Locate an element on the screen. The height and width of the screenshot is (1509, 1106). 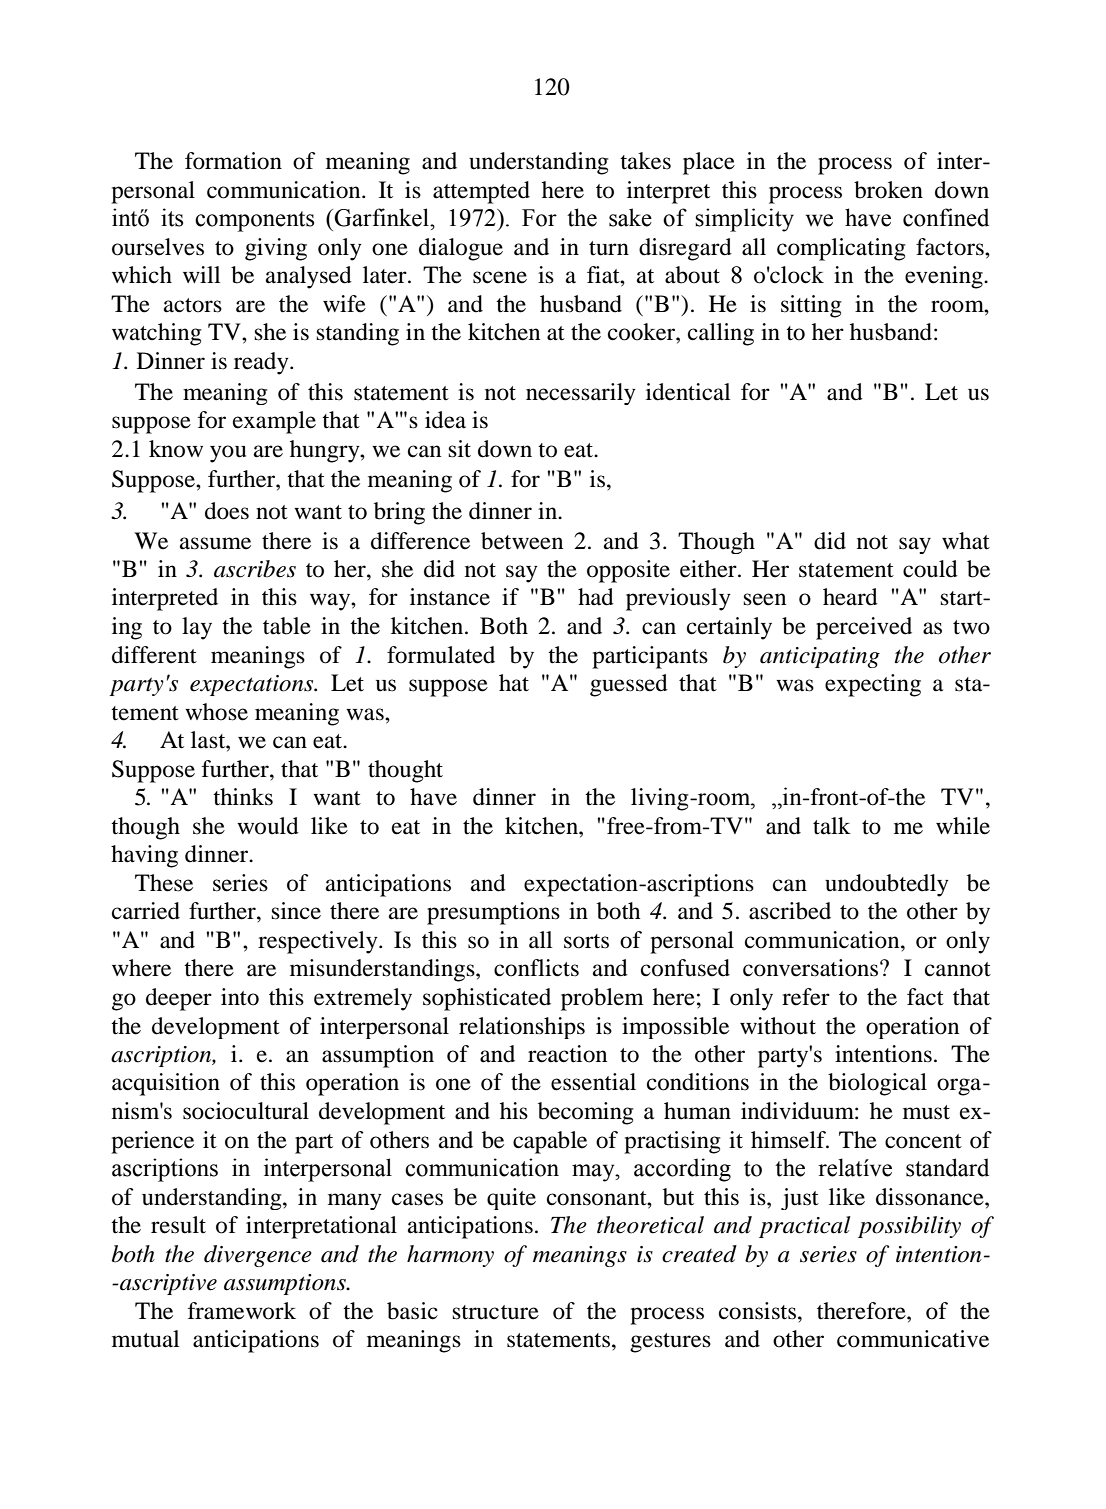
expecting is located at coordinates (873, 685).
